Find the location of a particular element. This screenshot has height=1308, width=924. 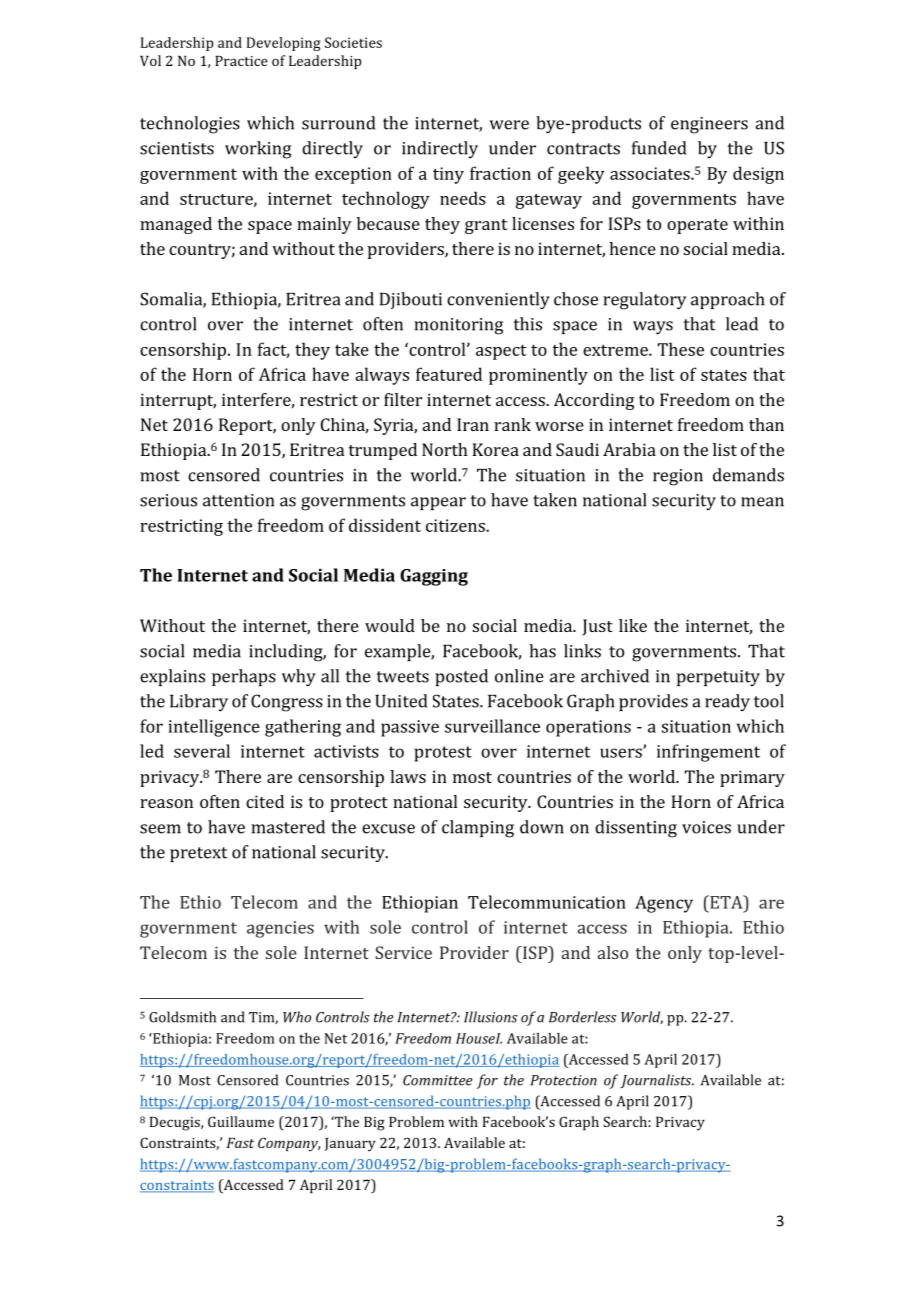

Practice is located at coordinates (241, 61).
